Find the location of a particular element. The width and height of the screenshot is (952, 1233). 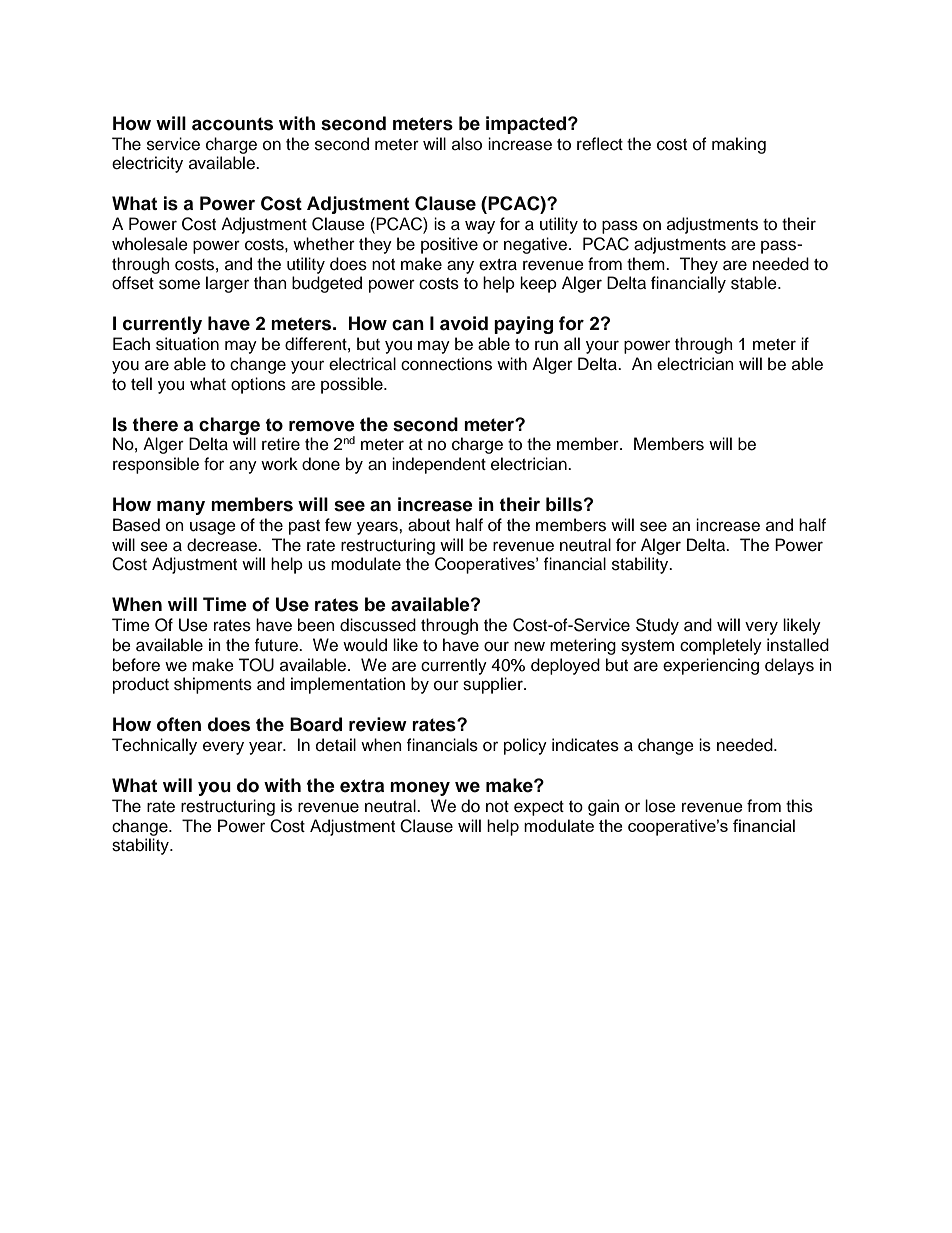

accounts is located at coordinates (232, 124).
